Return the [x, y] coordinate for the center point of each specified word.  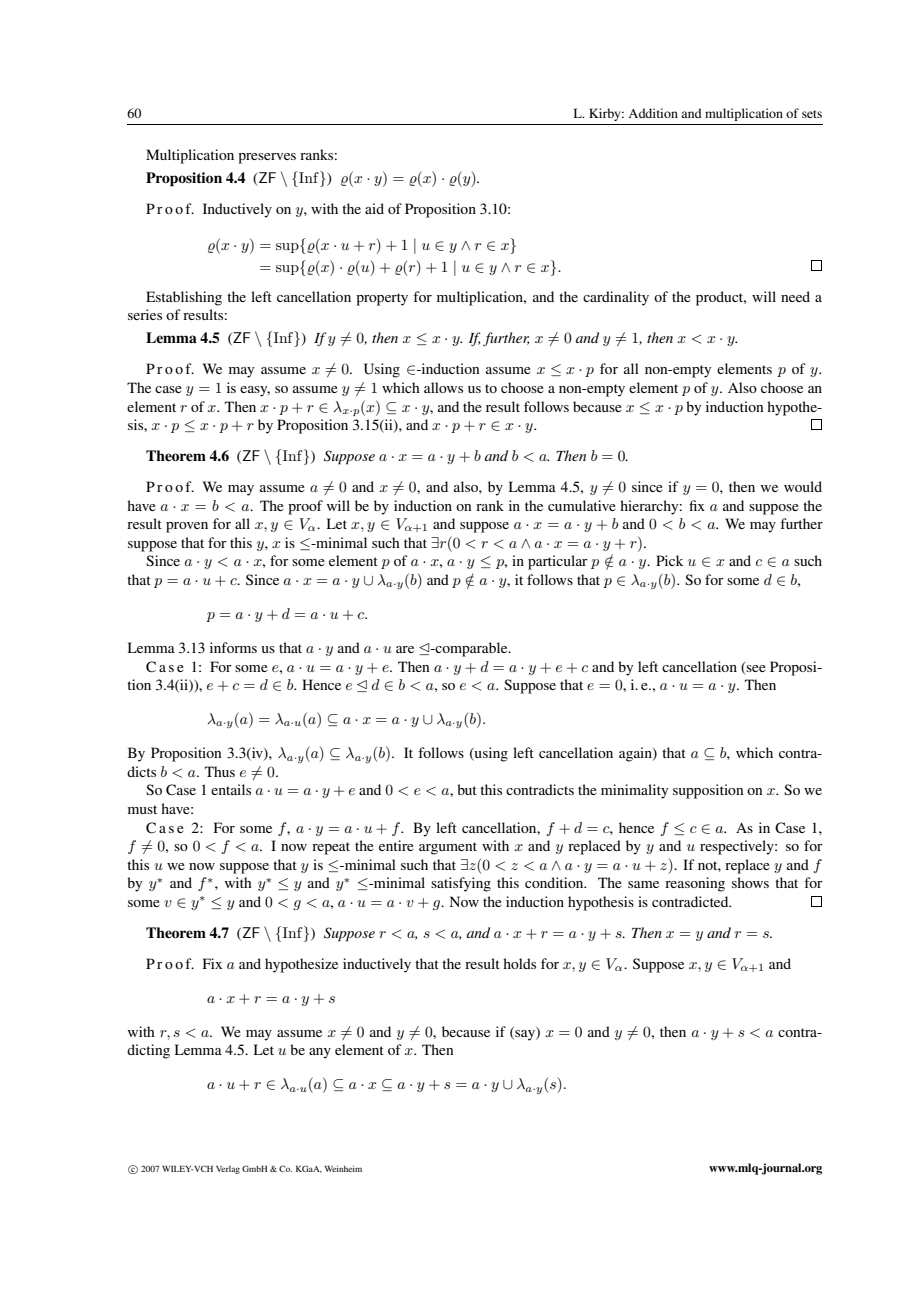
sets [812, 114]
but [467, 789]
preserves [267, 158]
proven [187, 527]
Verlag [228, 1170]
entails [231, 789]
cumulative [582, 505]
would [803, 486]
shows [750, 882]
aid [374, 208]
